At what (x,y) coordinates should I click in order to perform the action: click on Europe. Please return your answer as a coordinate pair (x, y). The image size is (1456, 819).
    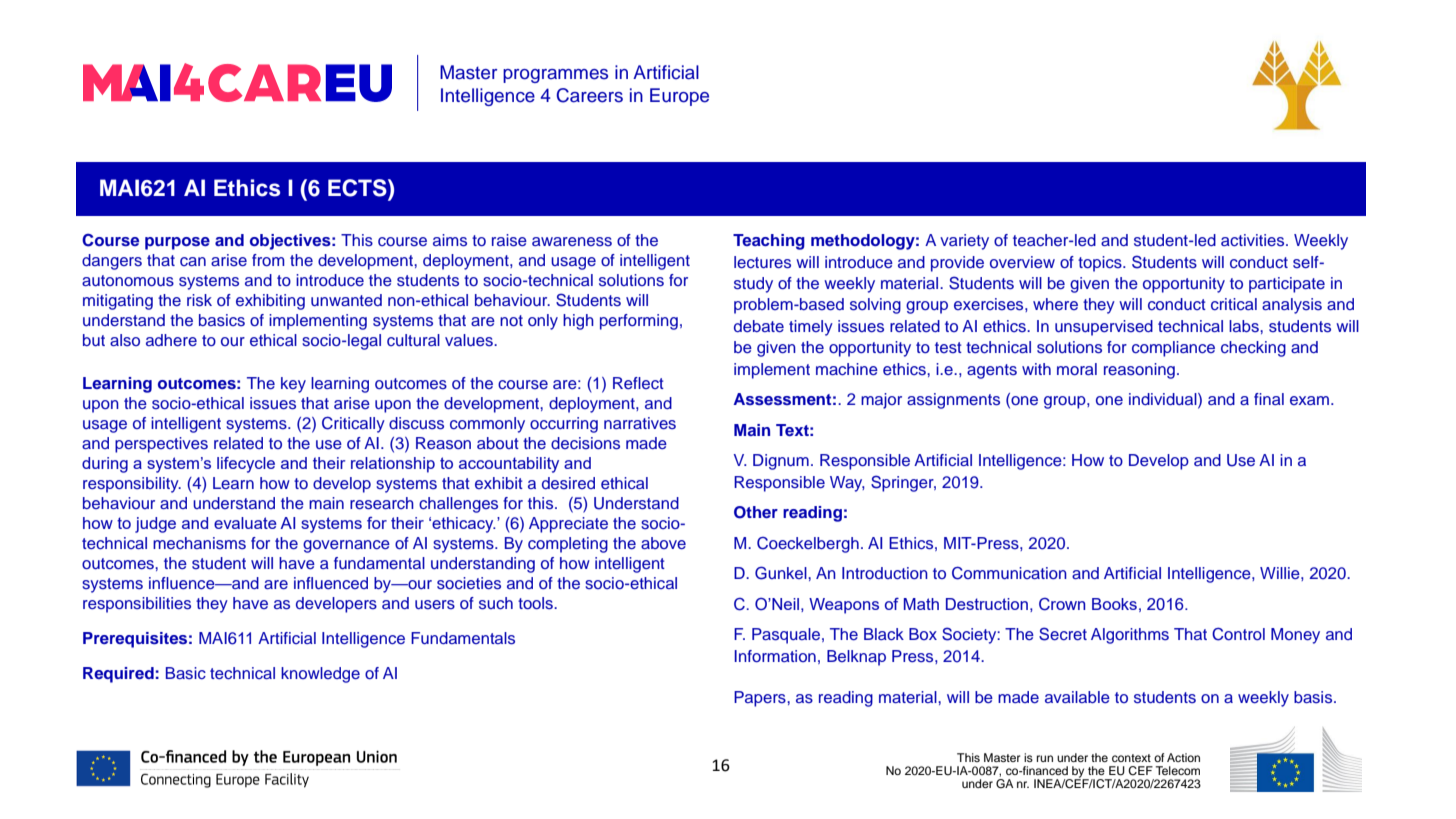
    Looking at the image, I should click on (679, 97).
